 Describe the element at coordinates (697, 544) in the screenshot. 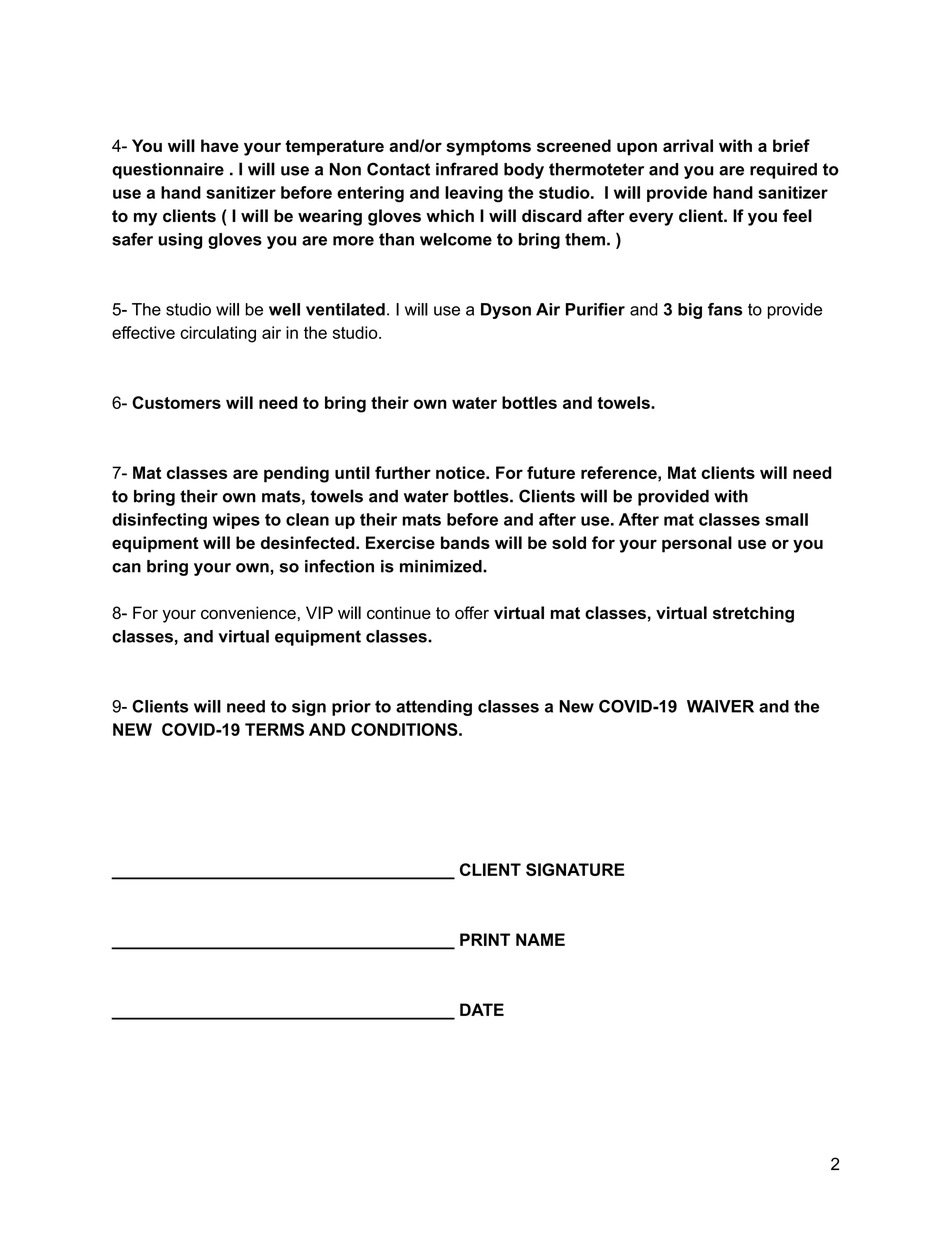

I see `personal` at that location.
